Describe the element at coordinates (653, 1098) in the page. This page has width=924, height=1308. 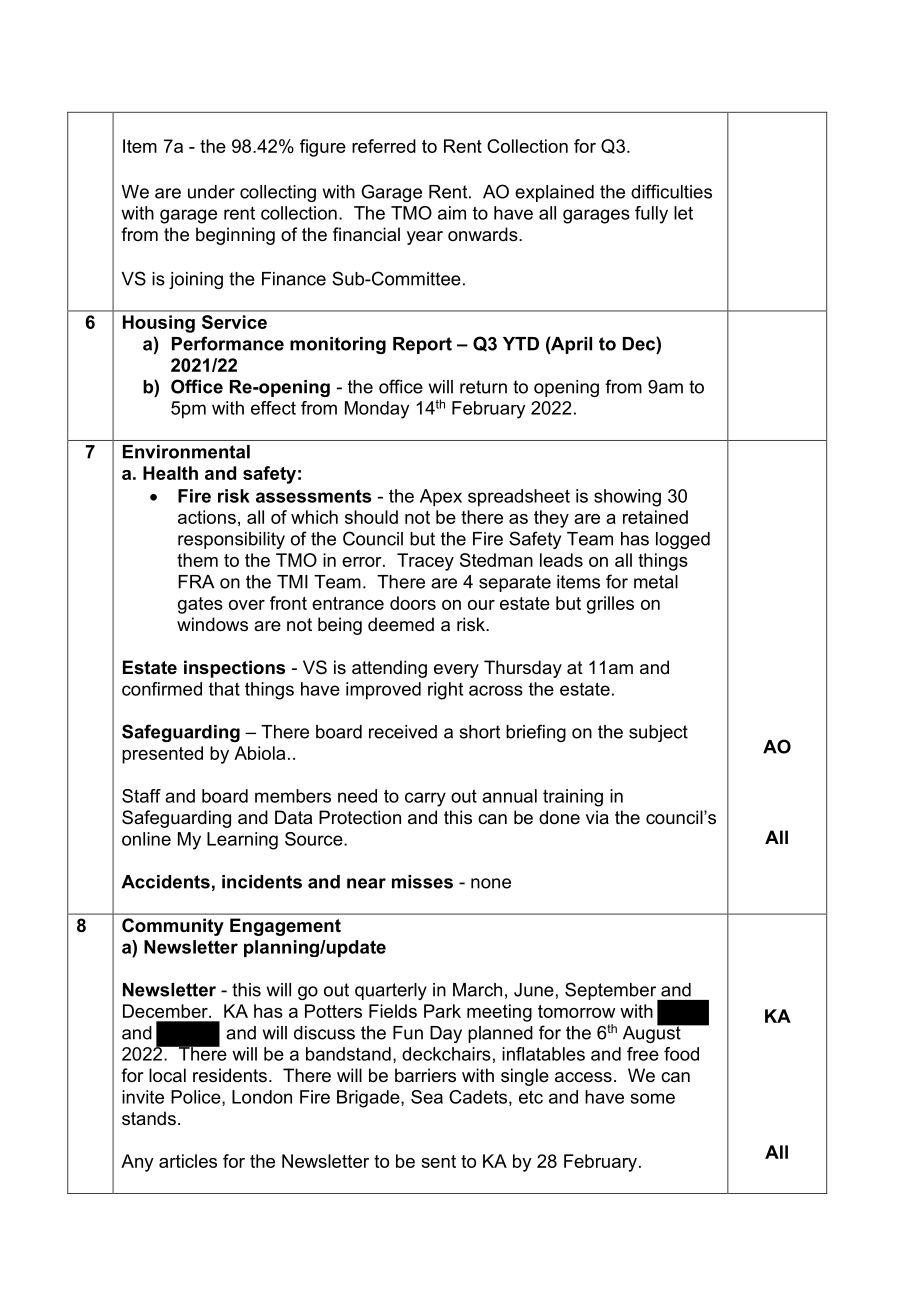
I see `some` at that location.
